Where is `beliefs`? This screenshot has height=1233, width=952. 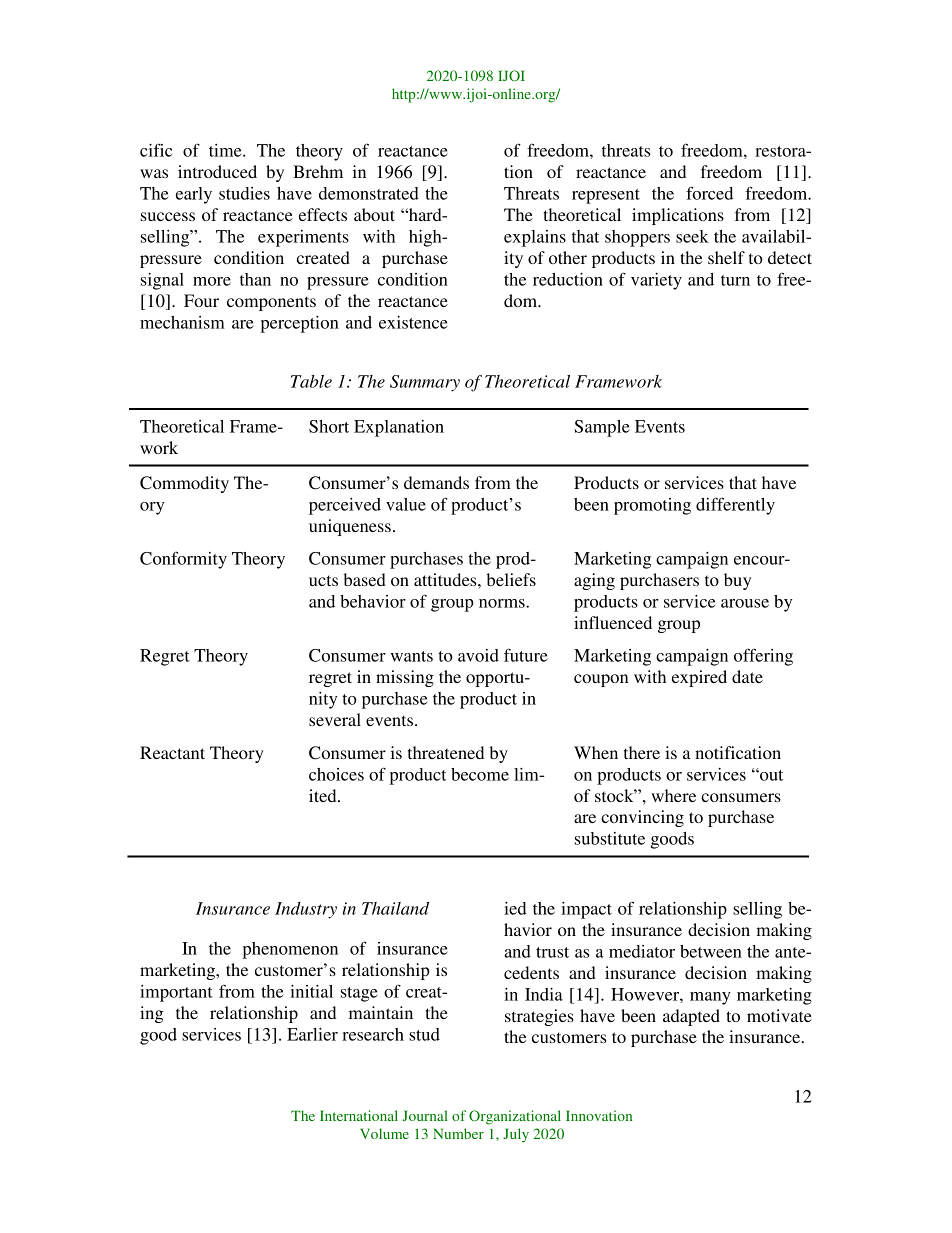
beliefs is located at coordinates (511, 579).
